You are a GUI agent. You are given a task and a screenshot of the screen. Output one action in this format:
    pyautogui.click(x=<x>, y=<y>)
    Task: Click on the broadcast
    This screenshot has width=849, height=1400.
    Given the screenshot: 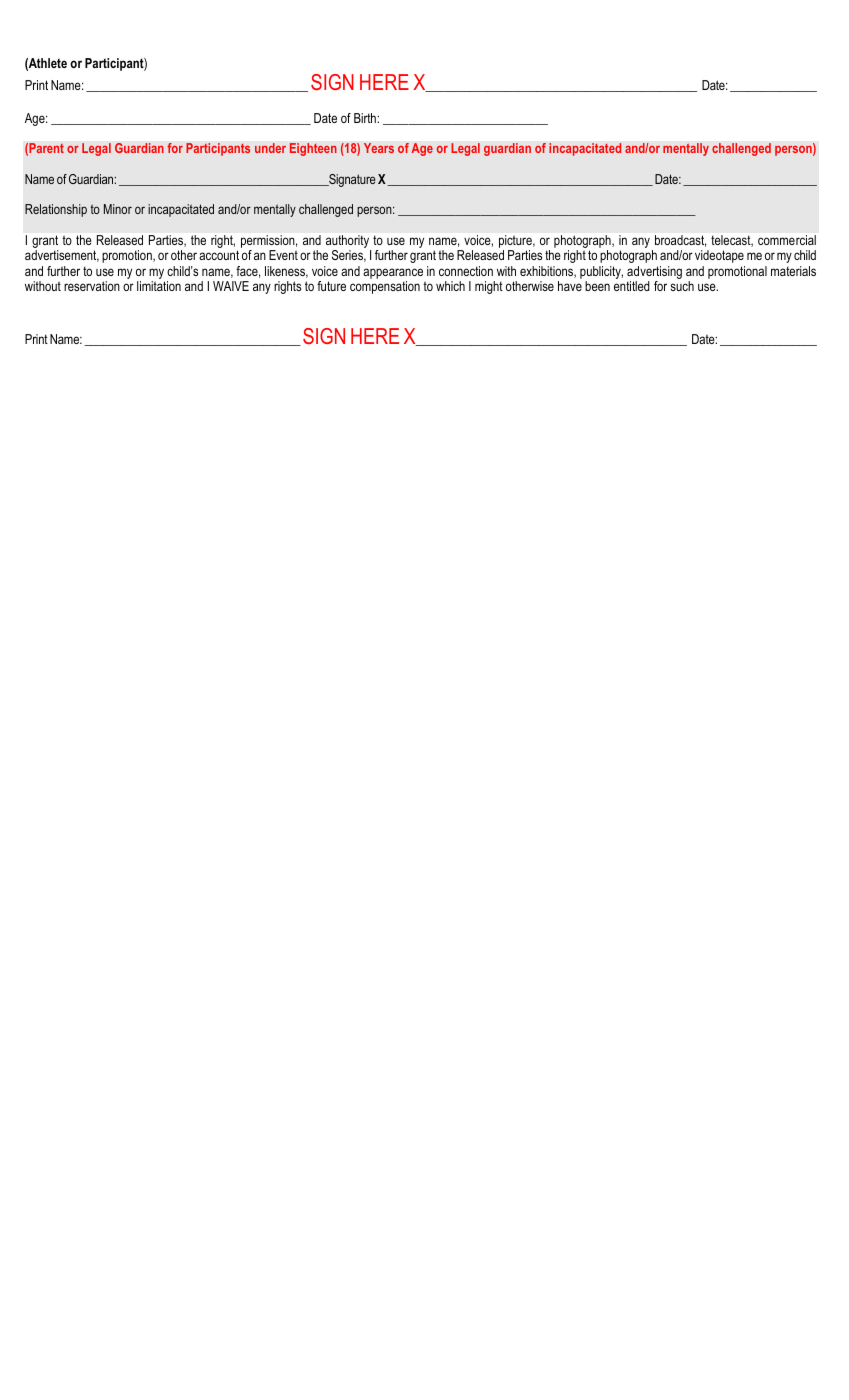 What is the action you would take?
    pyautogui.click(x=680, y=241)
